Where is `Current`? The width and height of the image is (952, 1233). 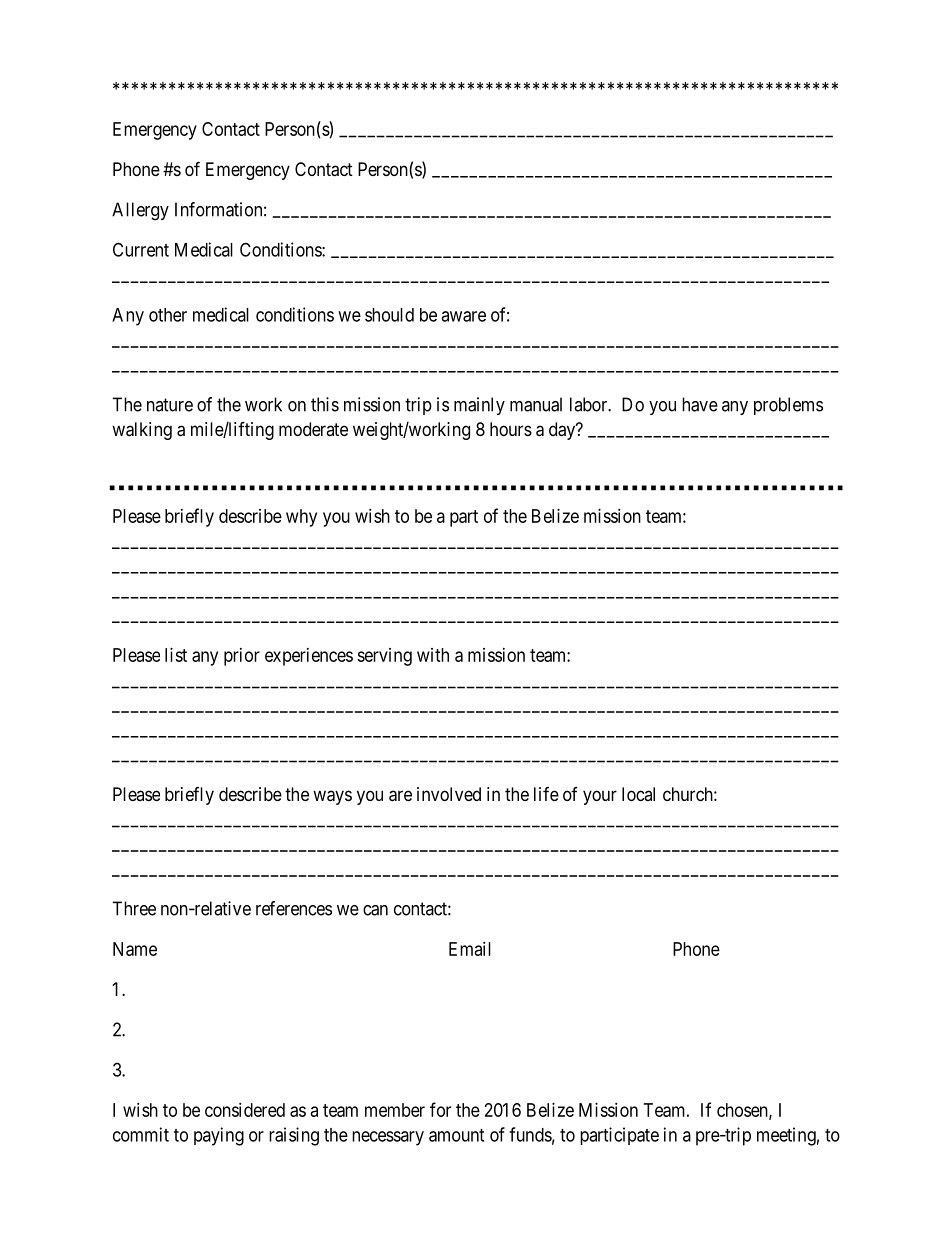
Current is located at coordinates (141, 249).
